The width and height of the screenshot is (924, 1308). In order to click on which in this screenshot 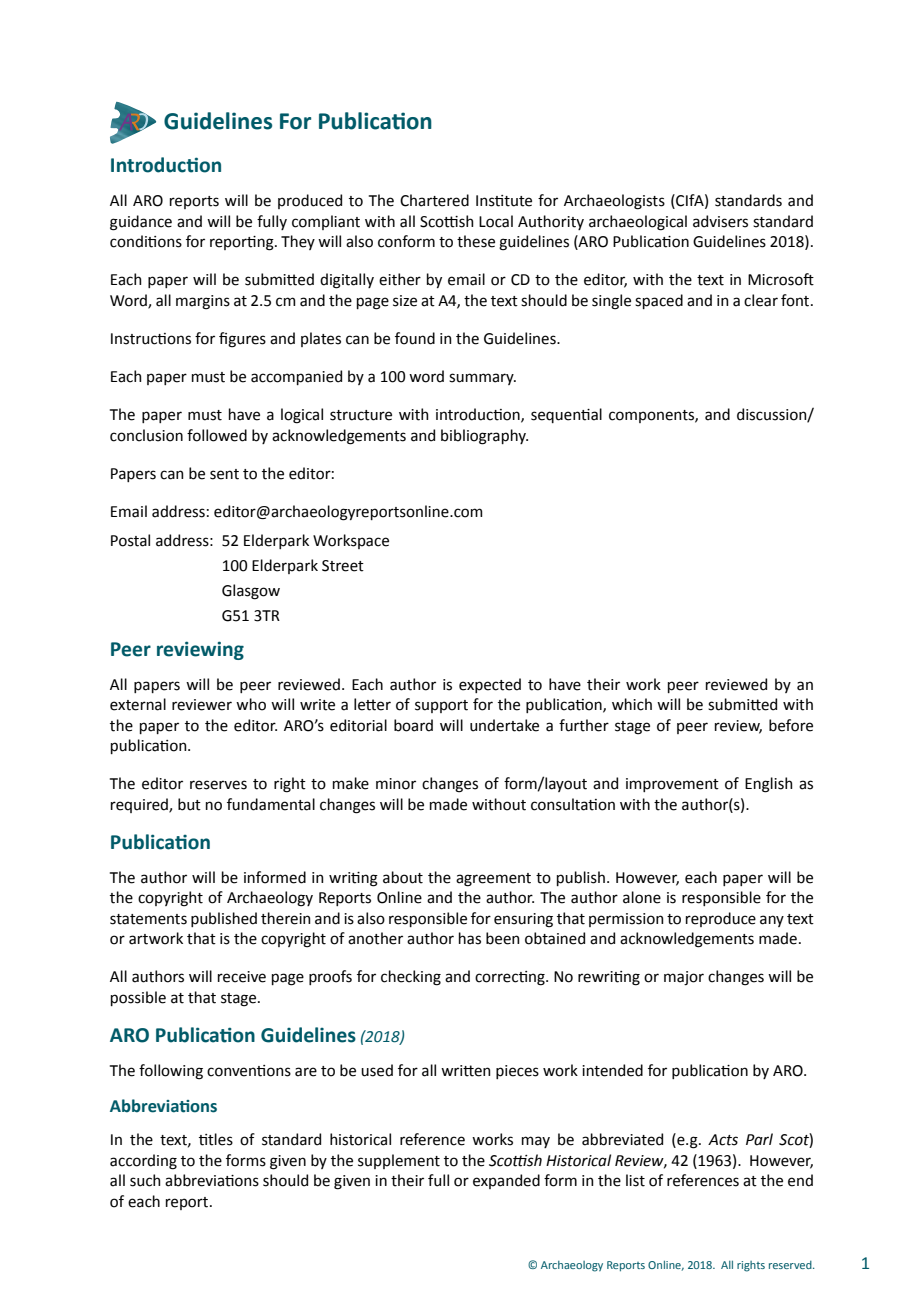, I will do `click(632, 704)`.
